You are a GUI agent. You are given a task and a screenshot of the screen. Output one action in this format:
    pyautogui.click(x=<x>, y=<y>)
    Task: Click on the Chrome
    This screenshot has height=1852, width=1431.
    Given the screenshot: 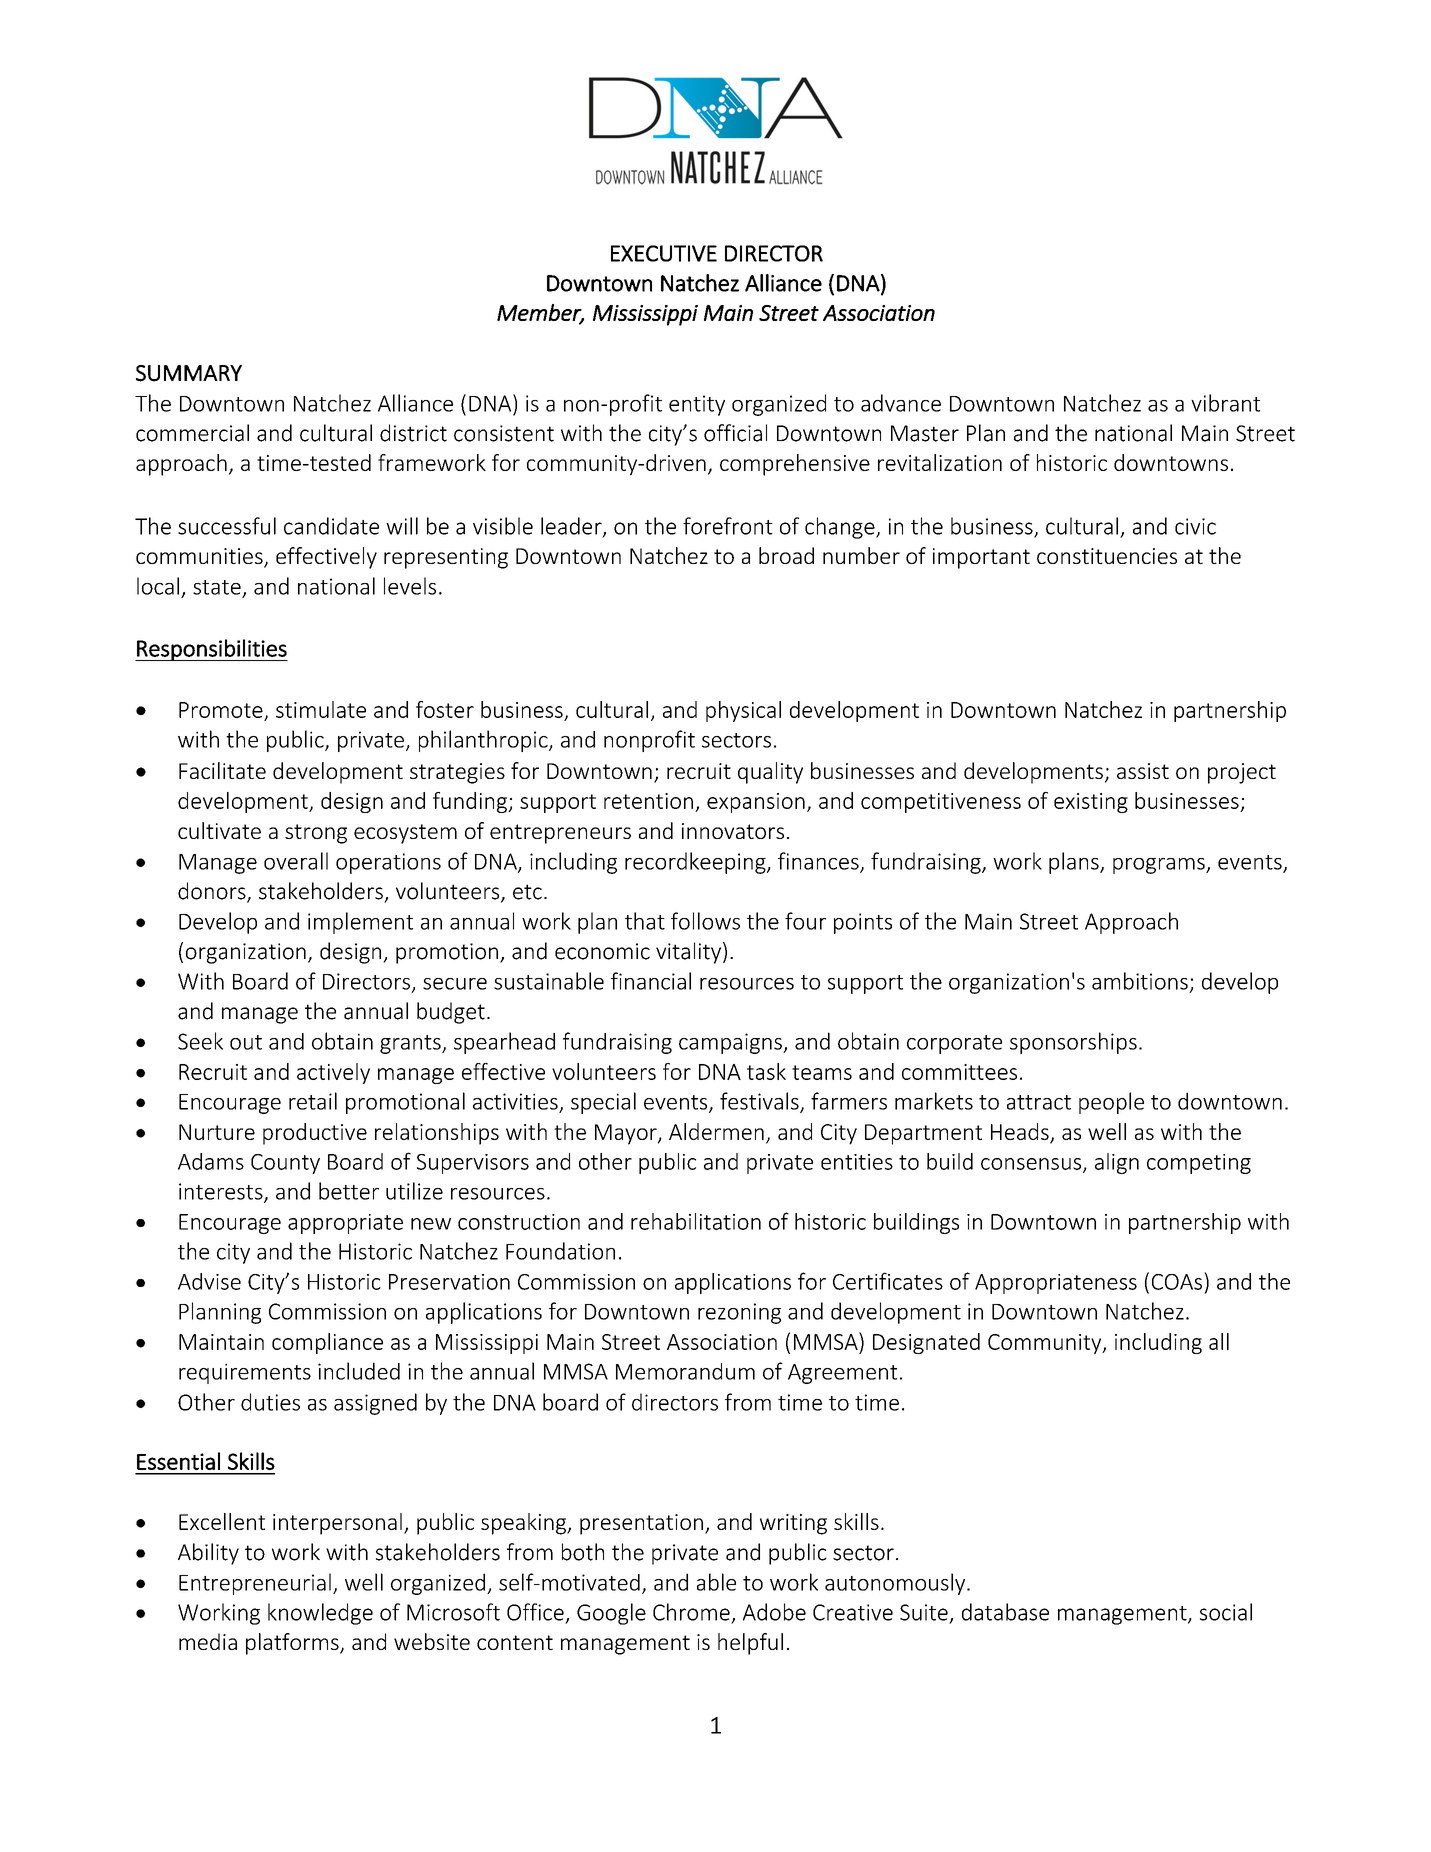 What is the action you would take?
    pyautogui.click(x=691, y=1612)
